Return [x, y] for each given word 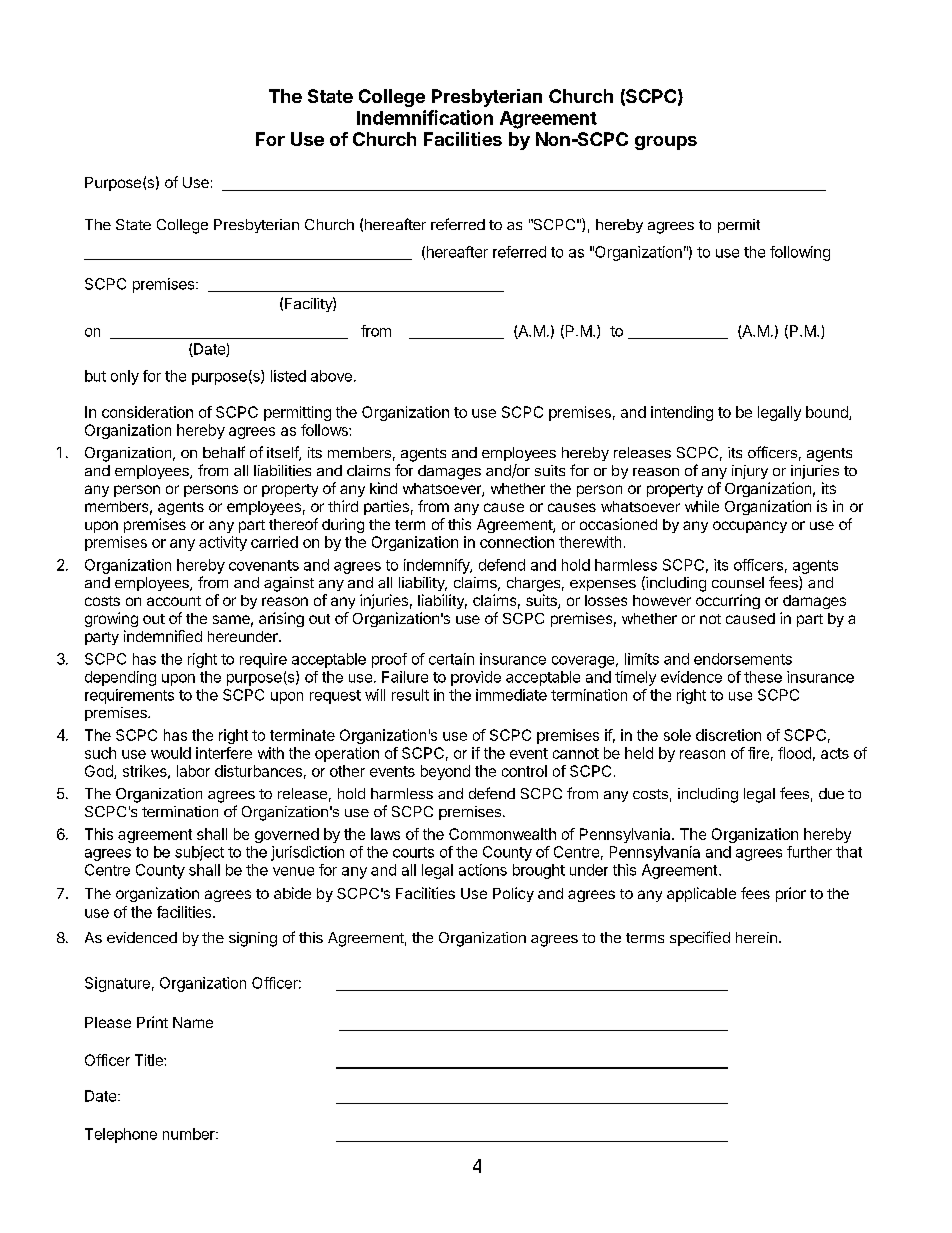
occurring [728, 601]
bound [828, 413]
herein [756, 937]
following [800, 253]
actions [483, 870]
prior [791, 894]
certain [451, 659]
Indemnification [425, 117]
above [331, 376]
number [190, 1134]
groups [666, 143]
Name [193, 1022]
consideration [147, 412]
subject [199, 853]
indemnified [163, 636]
